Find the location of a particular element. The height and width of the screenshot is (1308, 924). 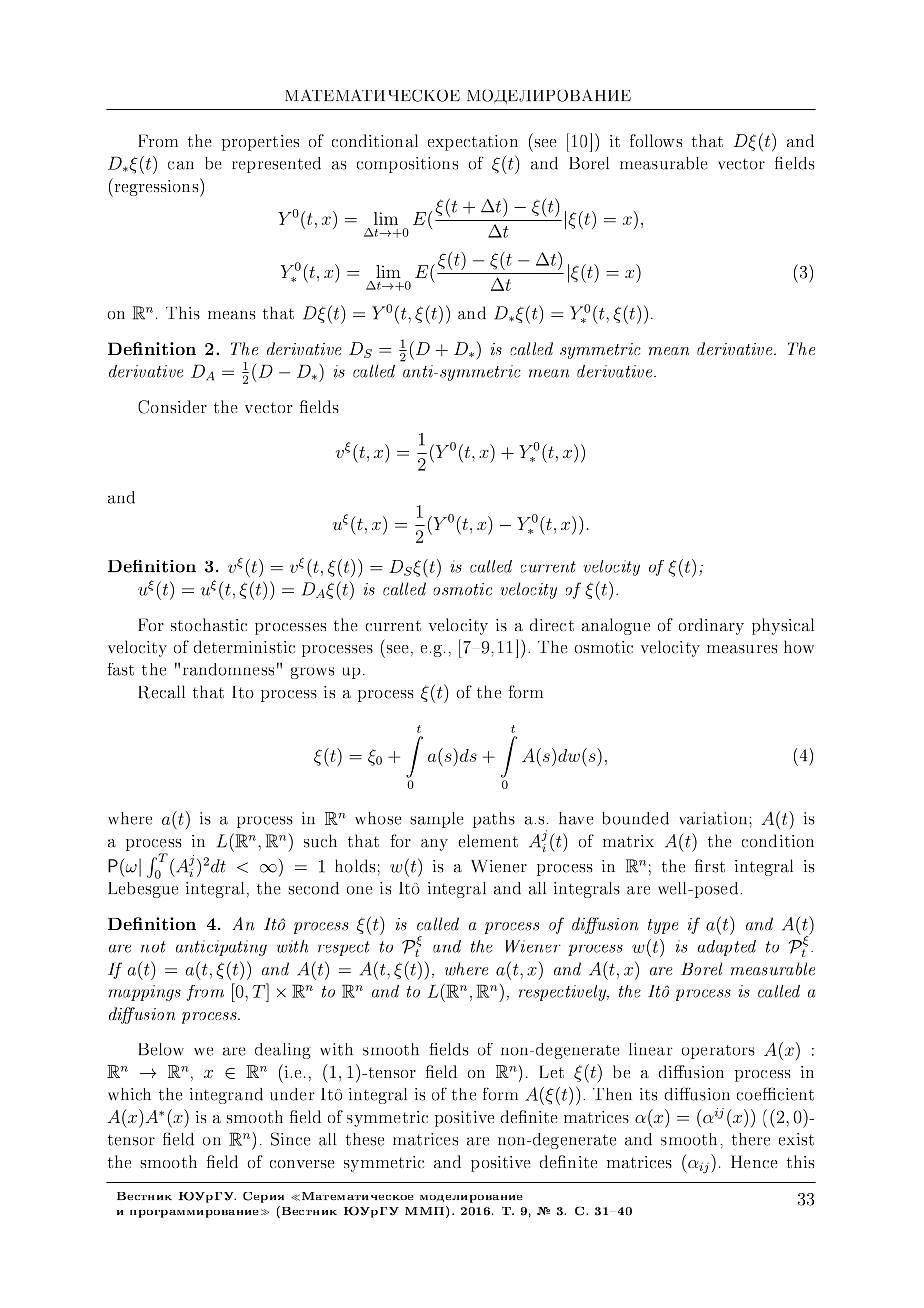

measures is located at coordinates (742, 649).
